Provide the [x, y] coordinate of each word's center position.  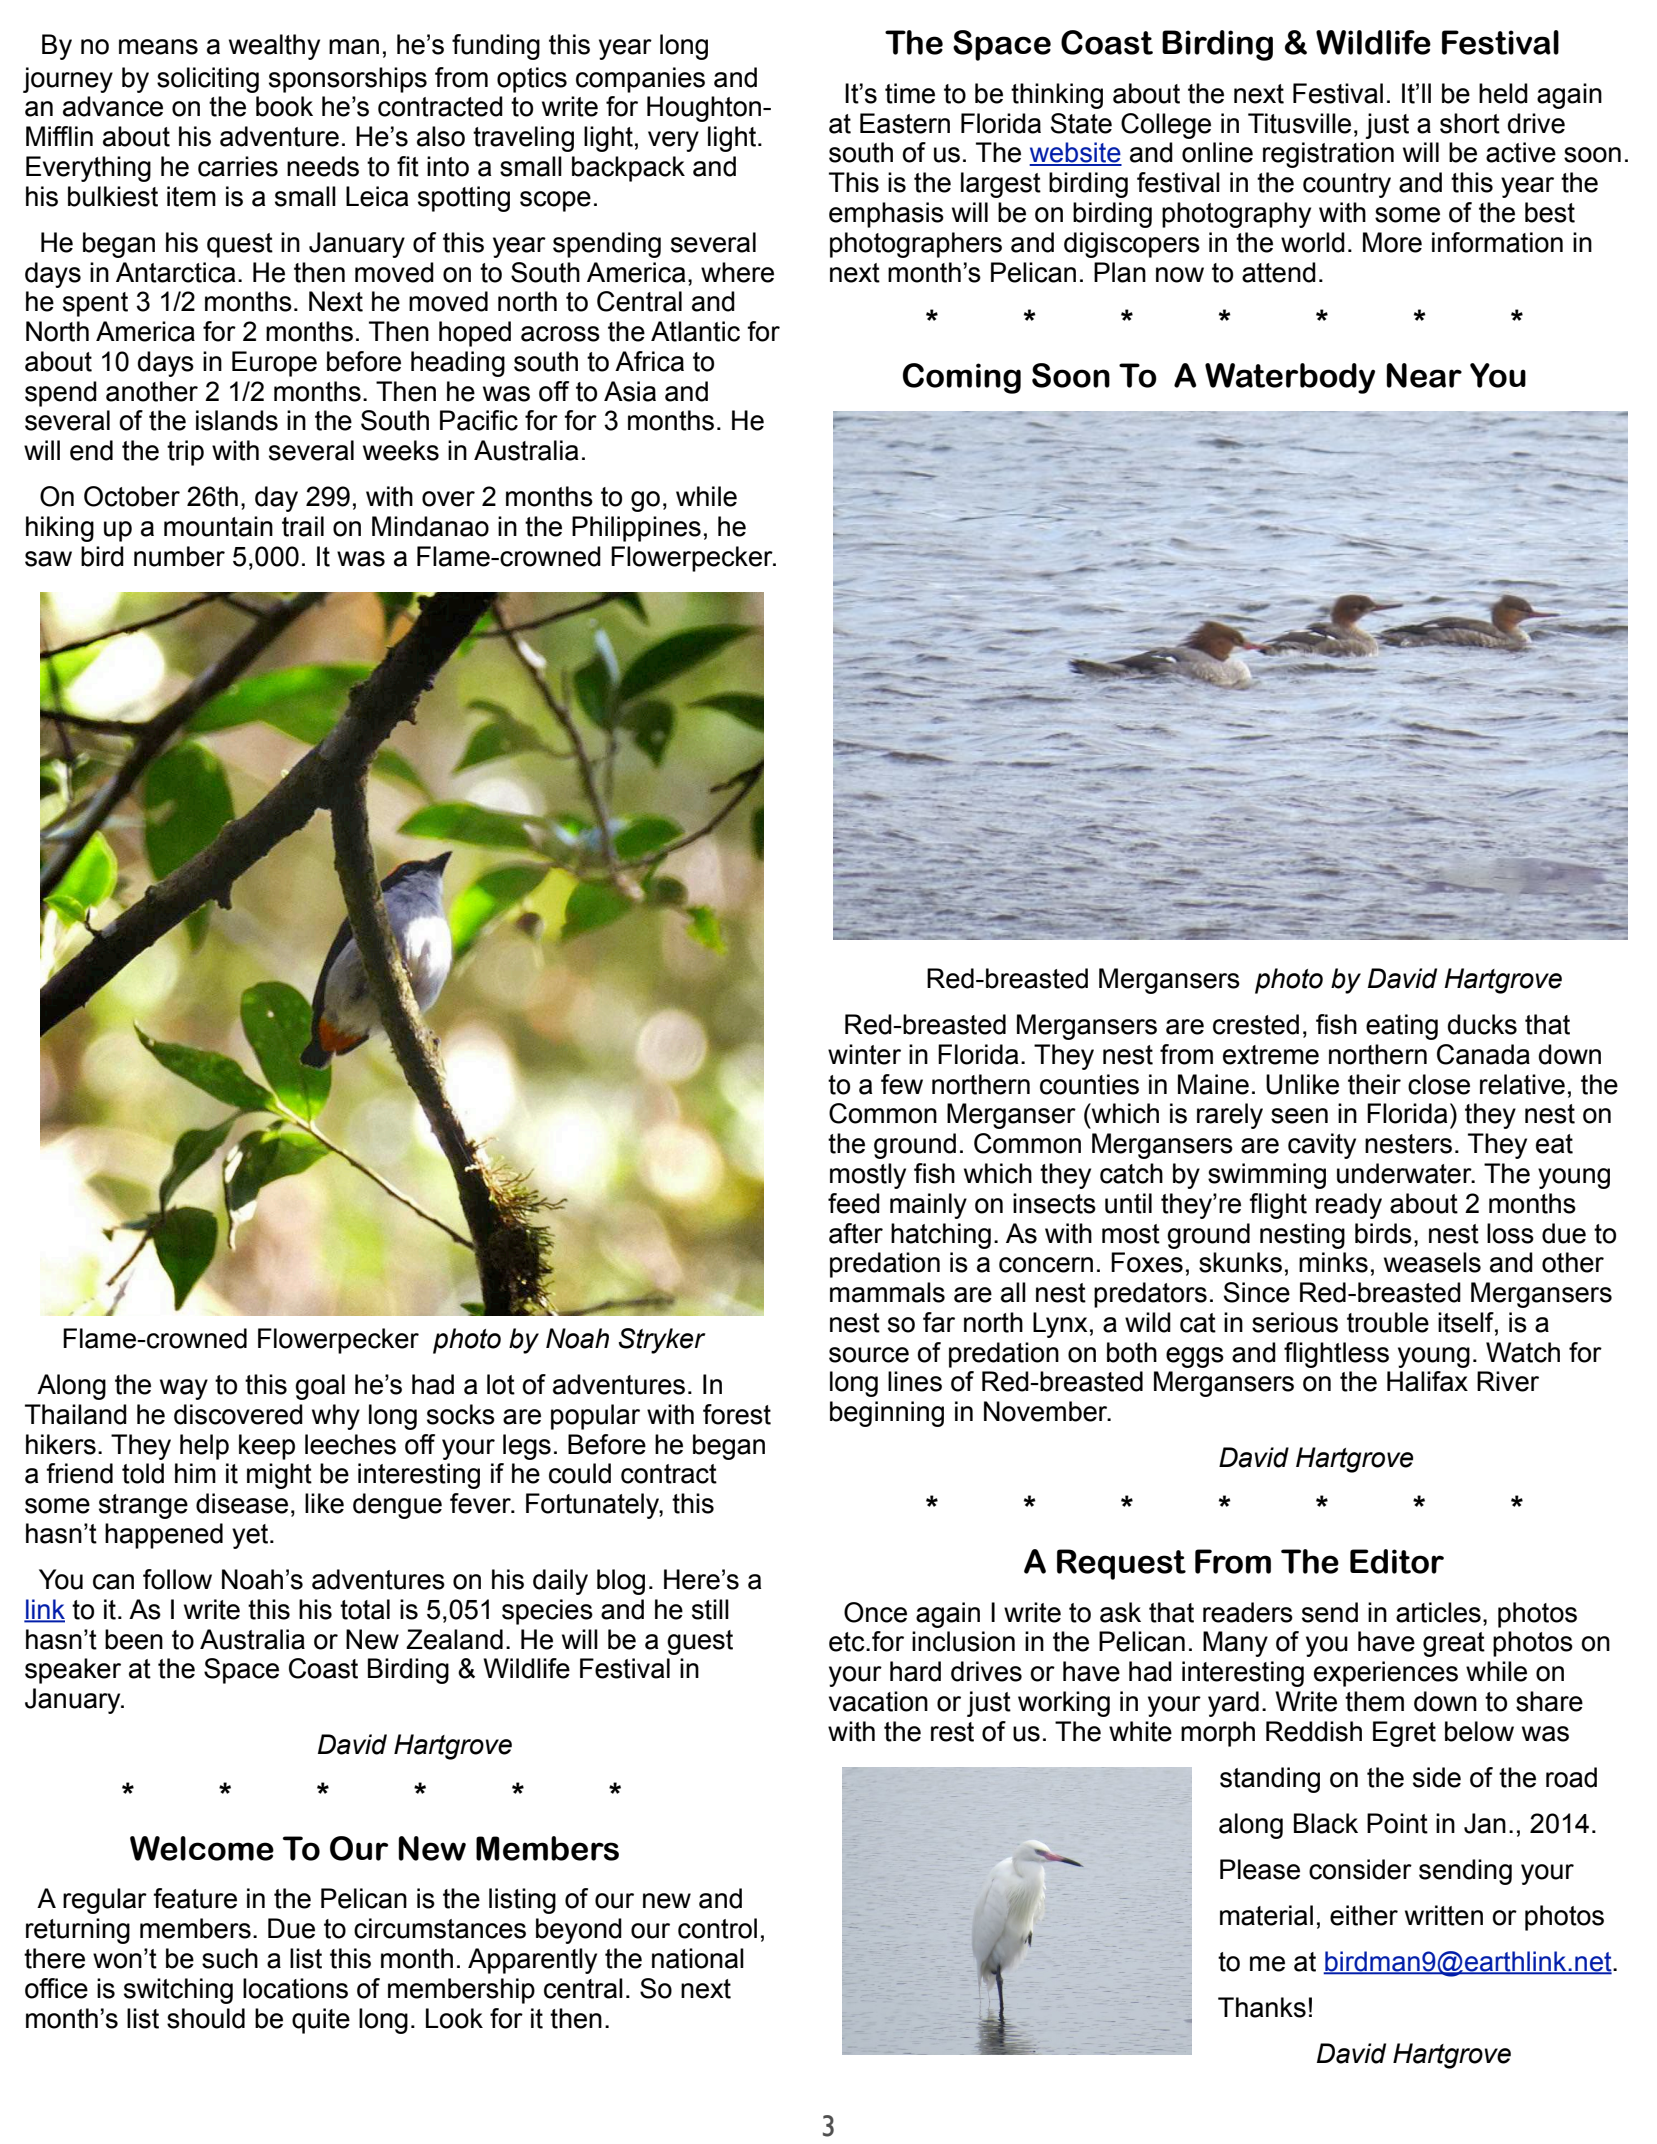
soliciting [208, 80]
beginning [887, 1414]
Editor [1397, 1561]
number [179, 556]
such [230, 1958]
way [184, 1389]
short [1470, 123]
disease [242, 1503]
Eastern [905, 123]
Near [1424, 375]
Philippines [636, 529]
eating [1402, 1027]
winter [864, 1054]
